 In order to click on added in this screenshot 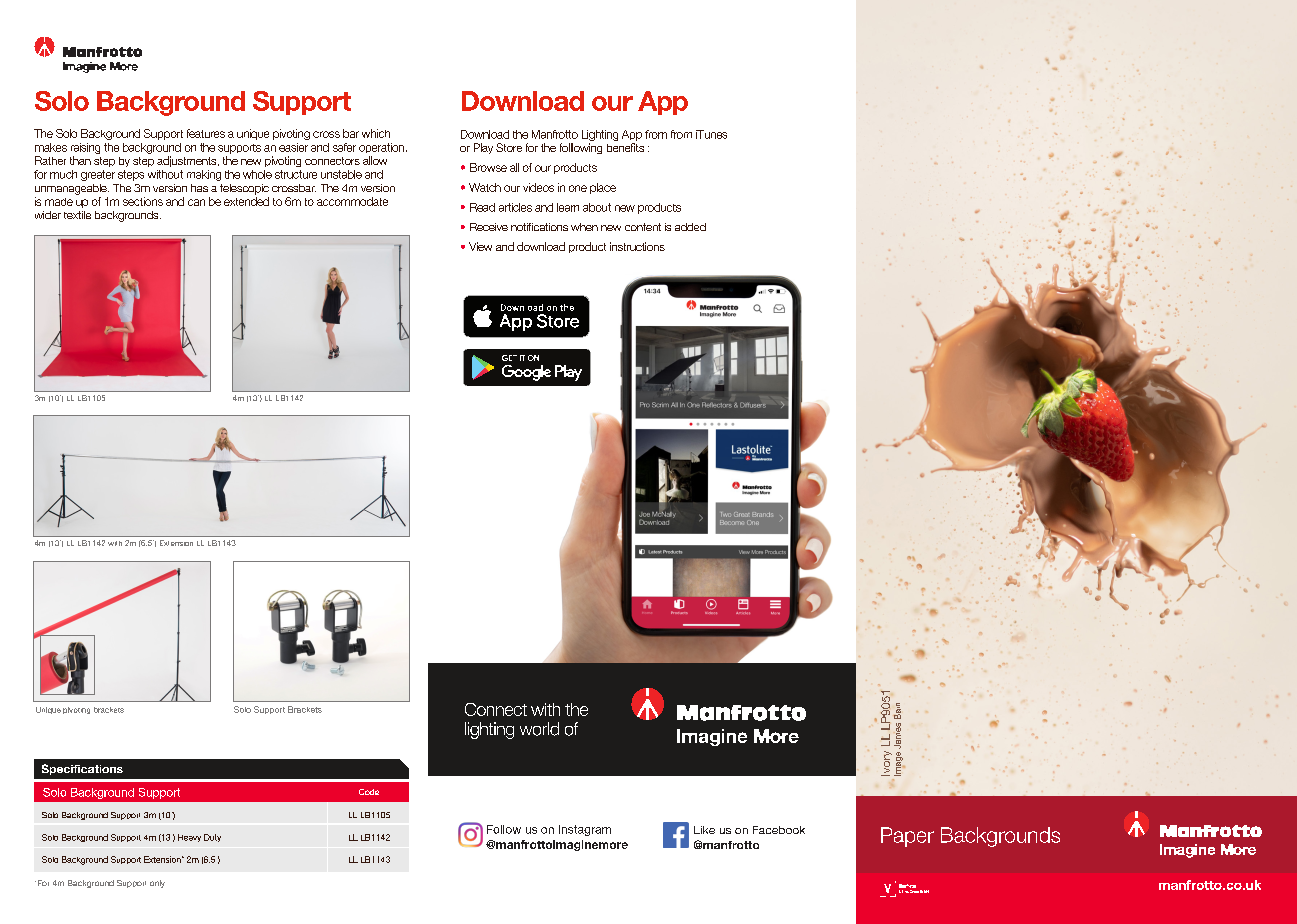, I will do `click(690, 227)`.
